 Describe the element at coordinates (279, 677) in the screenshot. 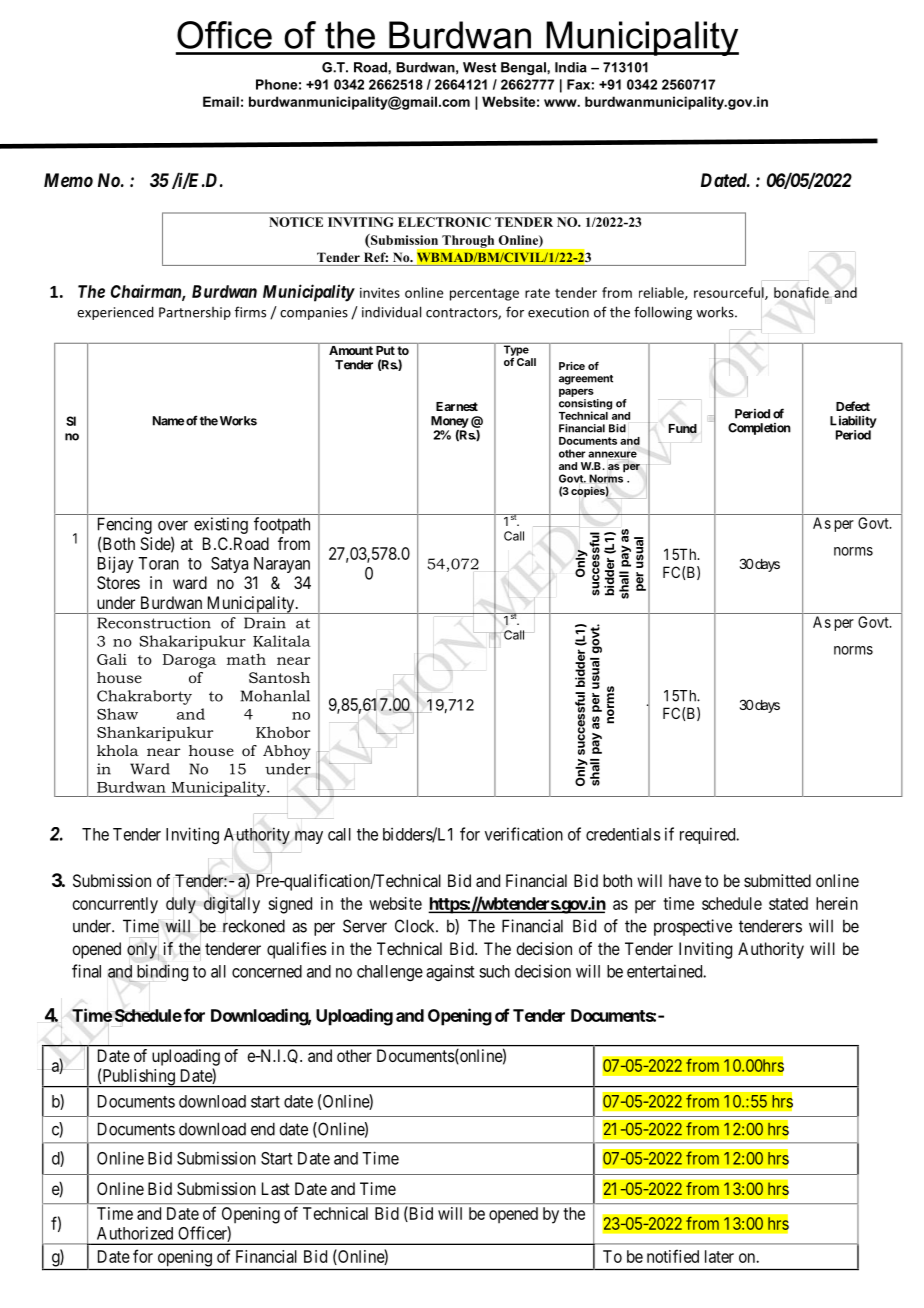

I see `Santosh` at that location.
